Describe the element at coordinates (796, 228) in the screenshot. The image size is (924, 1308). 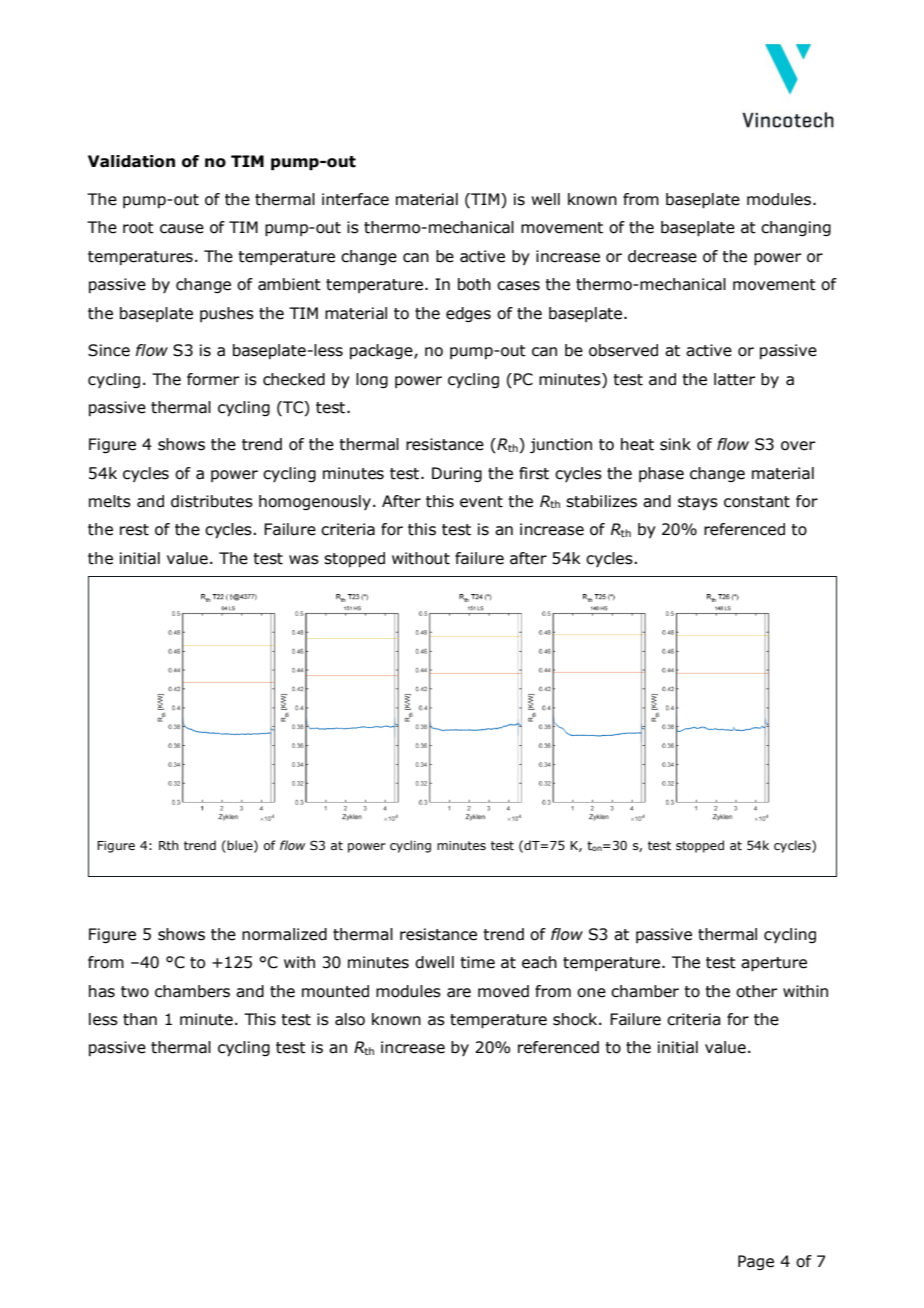
I see `changing` at that location.
